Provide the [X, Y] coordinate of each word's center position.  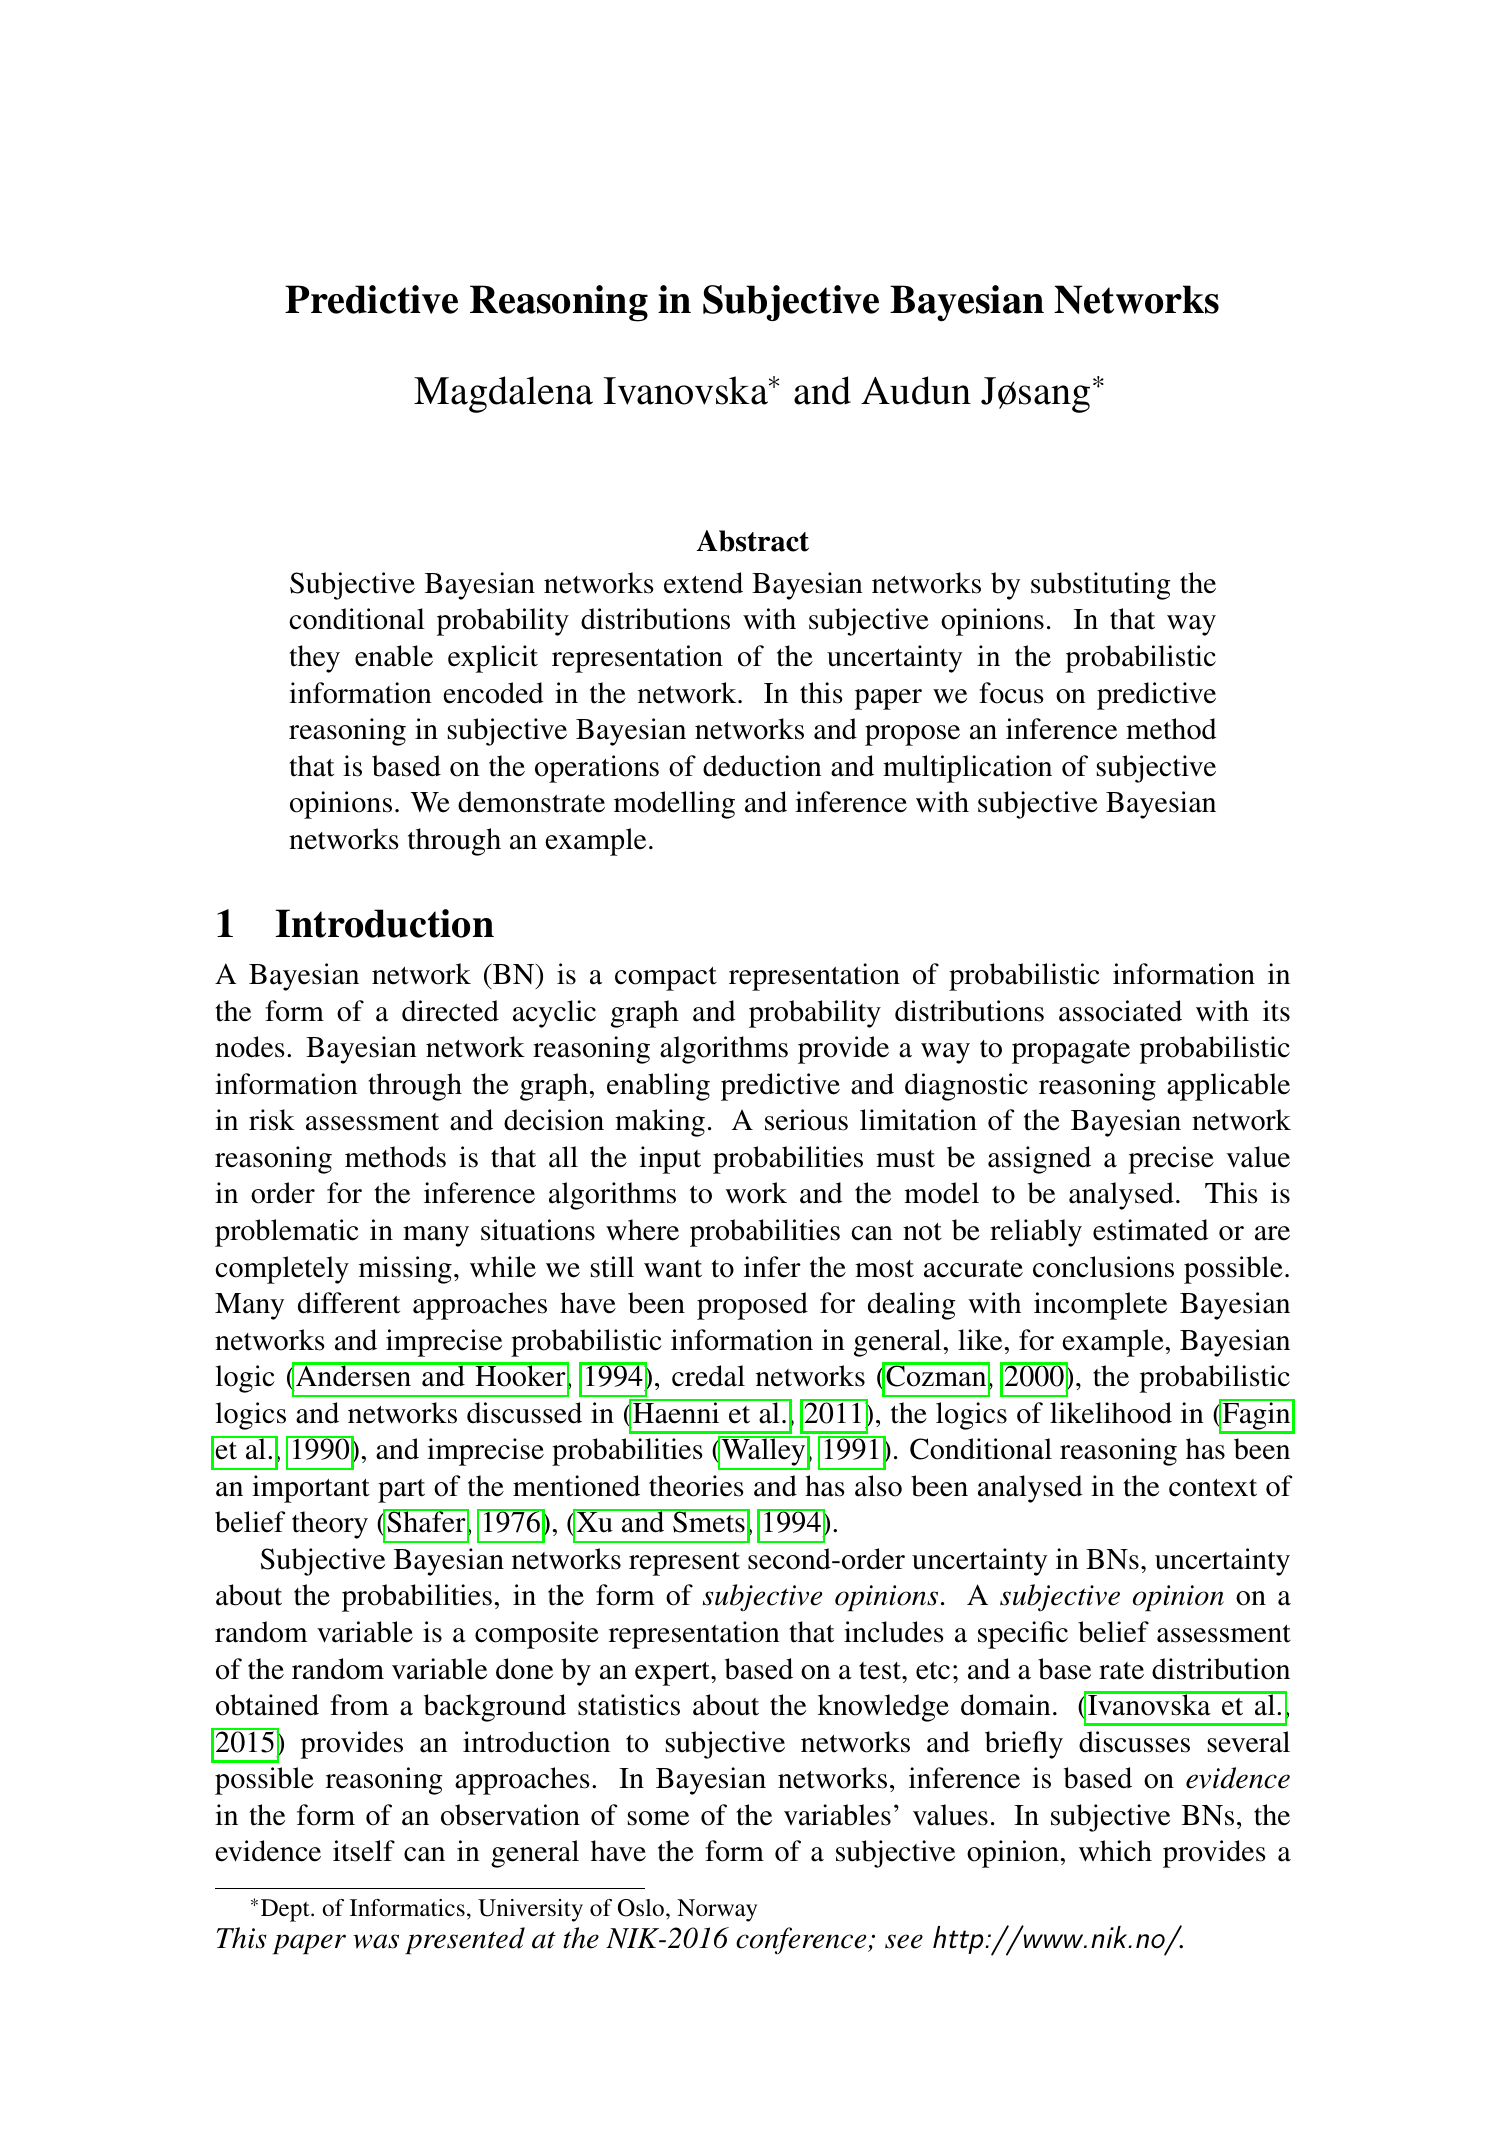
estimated [1150, 1230]
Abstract [753, 541]
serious [806, 1120]
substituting [1100, 586]
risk [272, 1120]
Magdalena [503, 394]
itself [364, 1851]
